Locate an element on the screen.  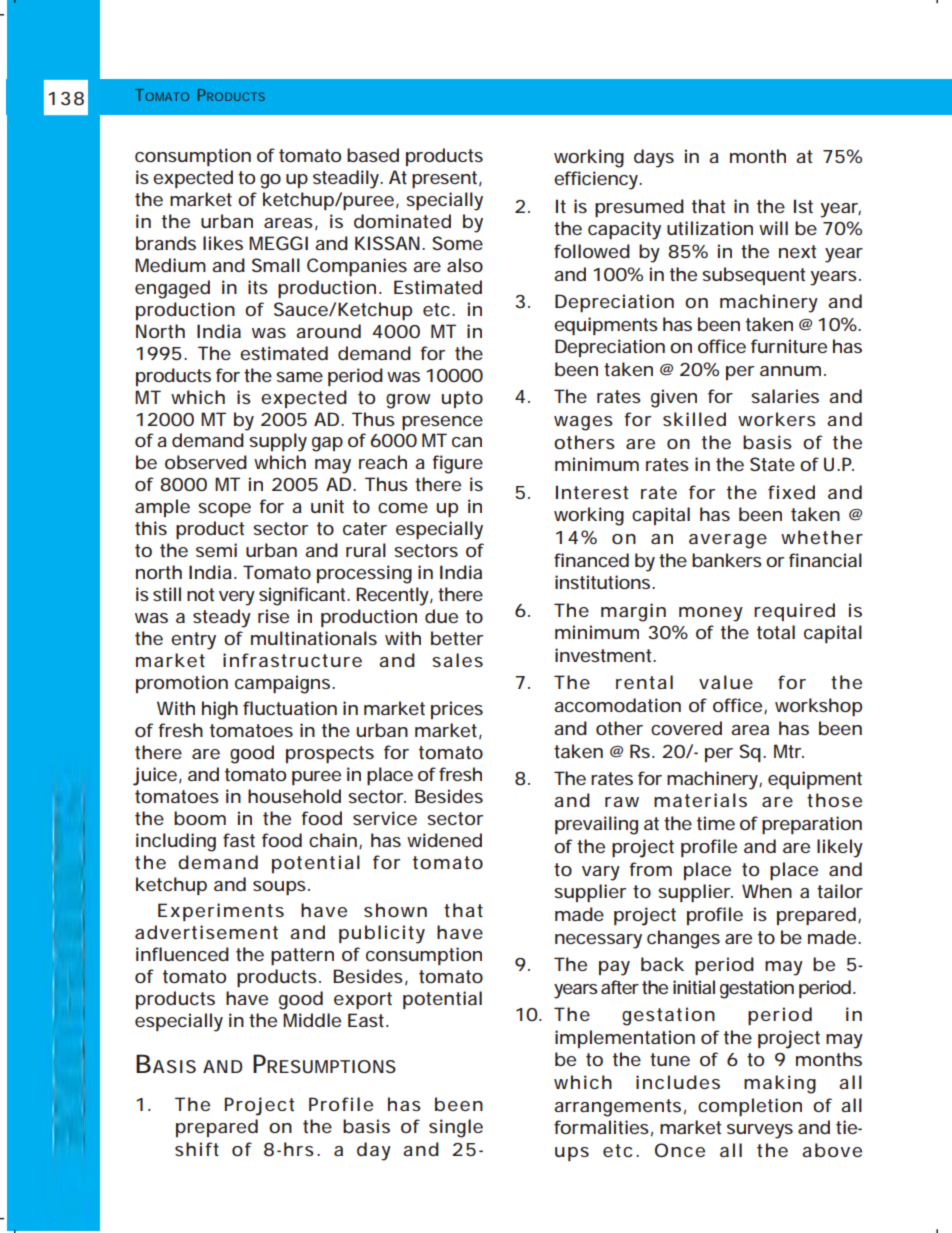
workers is located at coordinates (777, 419).
